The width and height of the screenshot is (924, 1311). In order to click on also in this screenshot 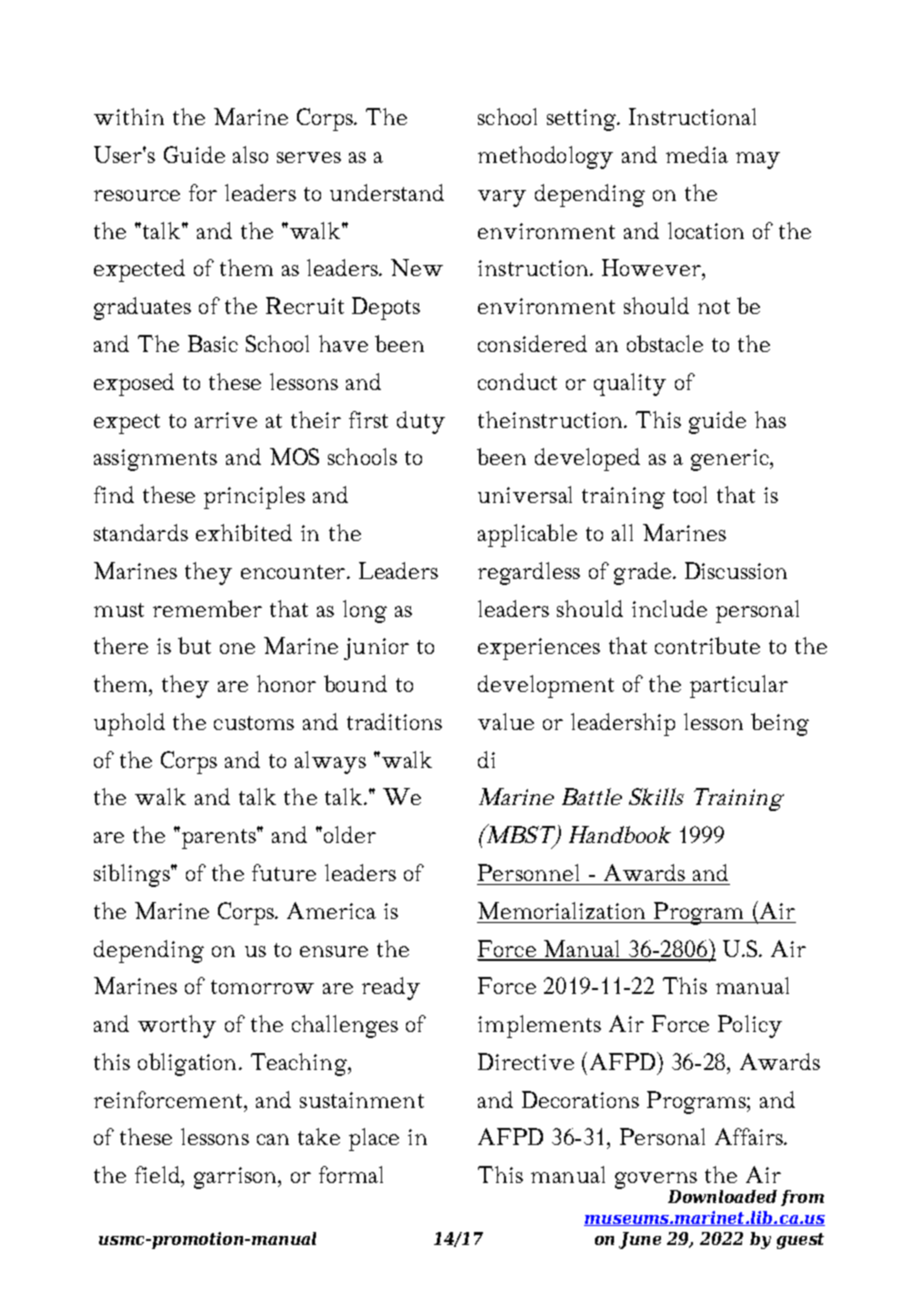, I will do `click(250, 154)`.
